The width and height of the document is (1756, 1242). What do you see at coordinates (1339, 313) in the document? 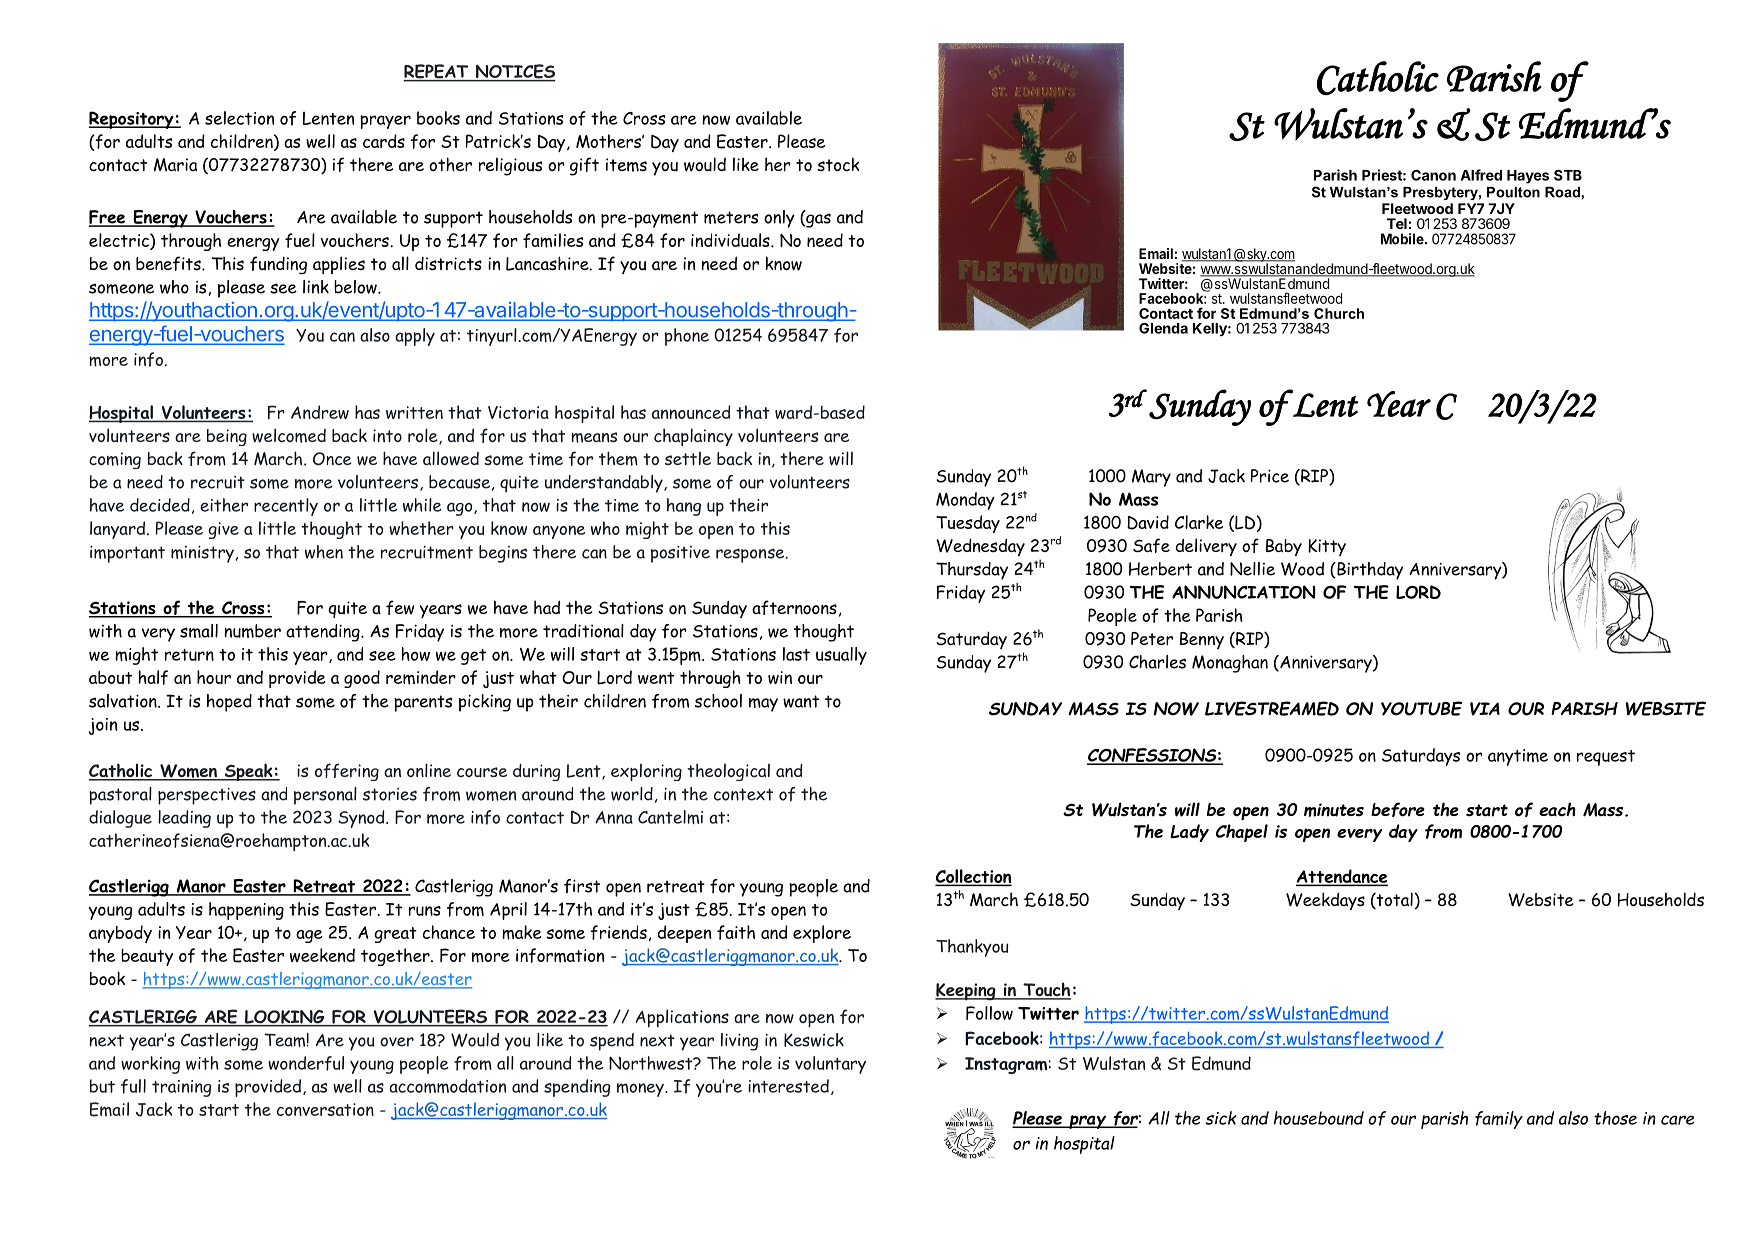
I see `Church` at bounding box center [1339, 313].
